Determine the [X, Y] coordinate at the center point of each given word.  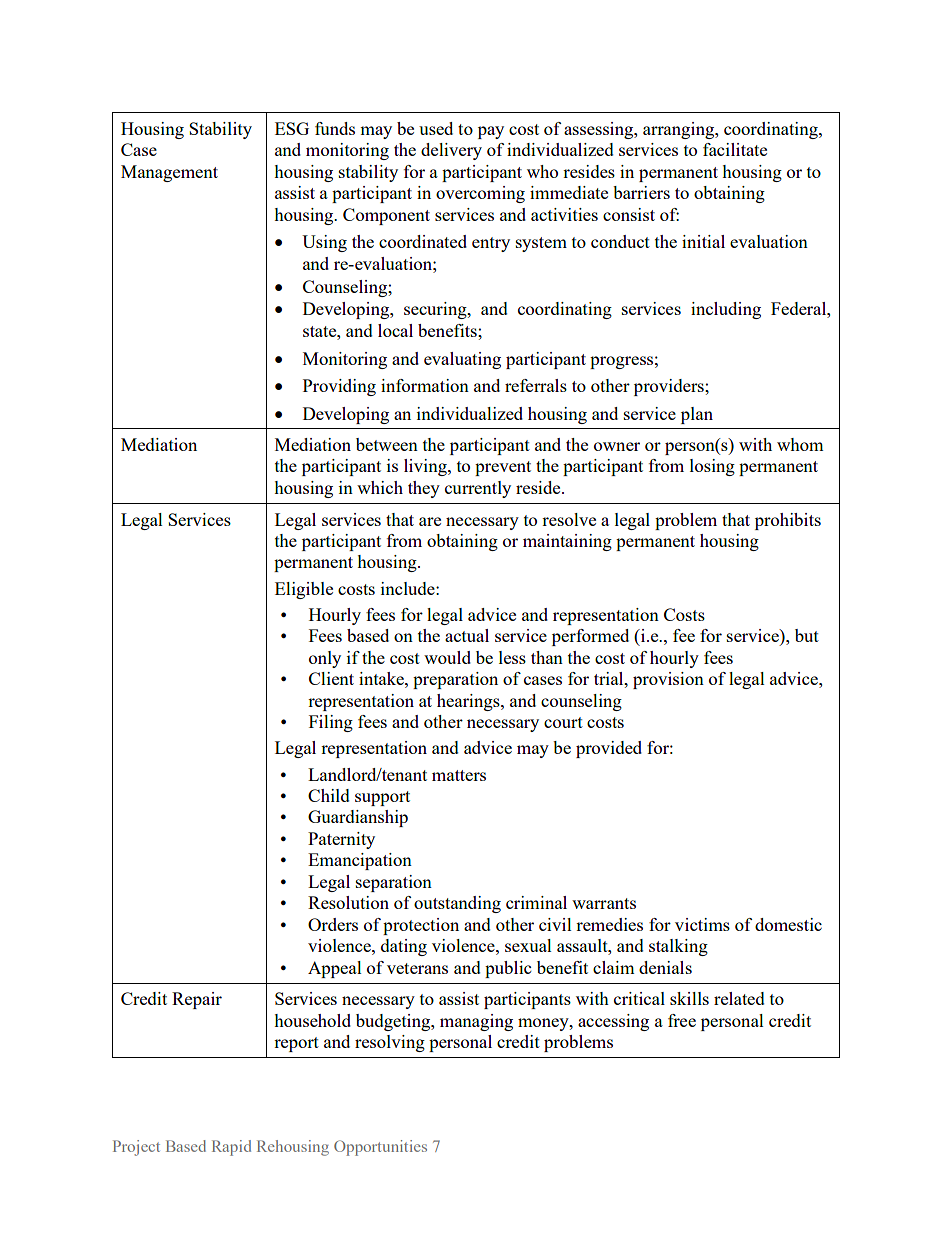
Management [169, 173]
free [682, 1020]
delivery [451, 151]
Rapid [231, 1148]
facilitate [735, 149]
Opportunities [380, 1148]
